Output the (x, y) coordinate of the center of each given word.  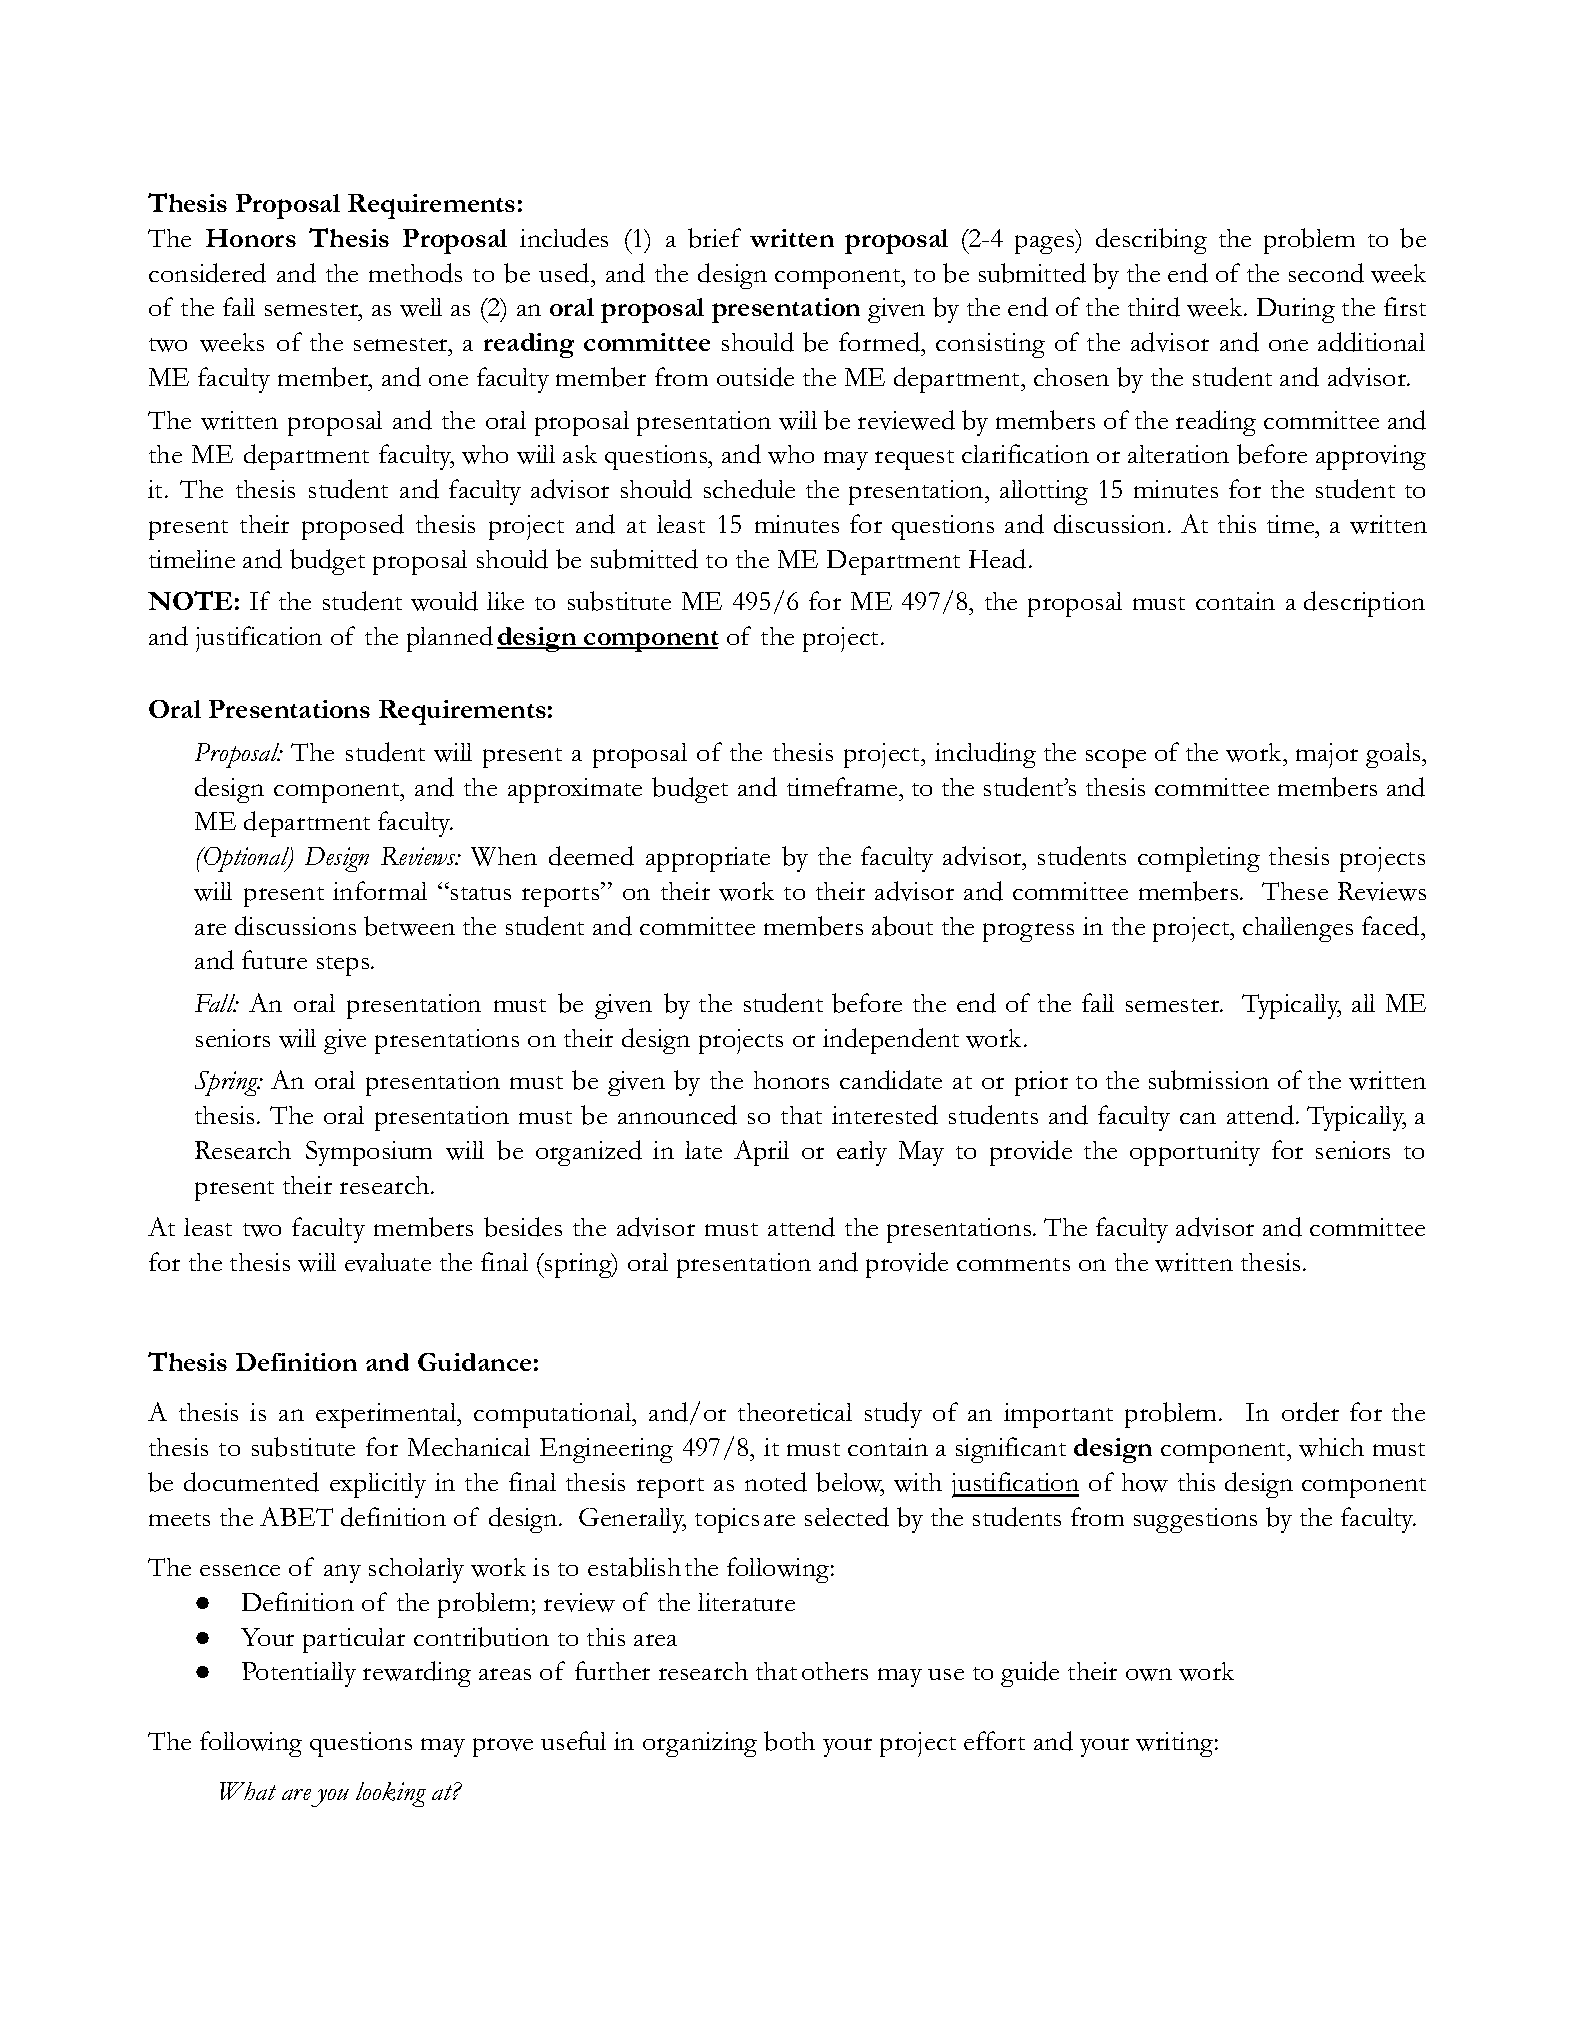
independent (891, 1041)
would (444, 601)
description (1364, 604)
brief (714, 238)
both (789, 1741)
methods (415, 273)
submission (1209, 1080)
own (1149, 1674)
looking (391, 1794)
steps (344, 966)
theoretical (795, 1412)
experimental (387, 1415)
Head (997, 559)
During (1296, 310)
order (1310, 1412)
